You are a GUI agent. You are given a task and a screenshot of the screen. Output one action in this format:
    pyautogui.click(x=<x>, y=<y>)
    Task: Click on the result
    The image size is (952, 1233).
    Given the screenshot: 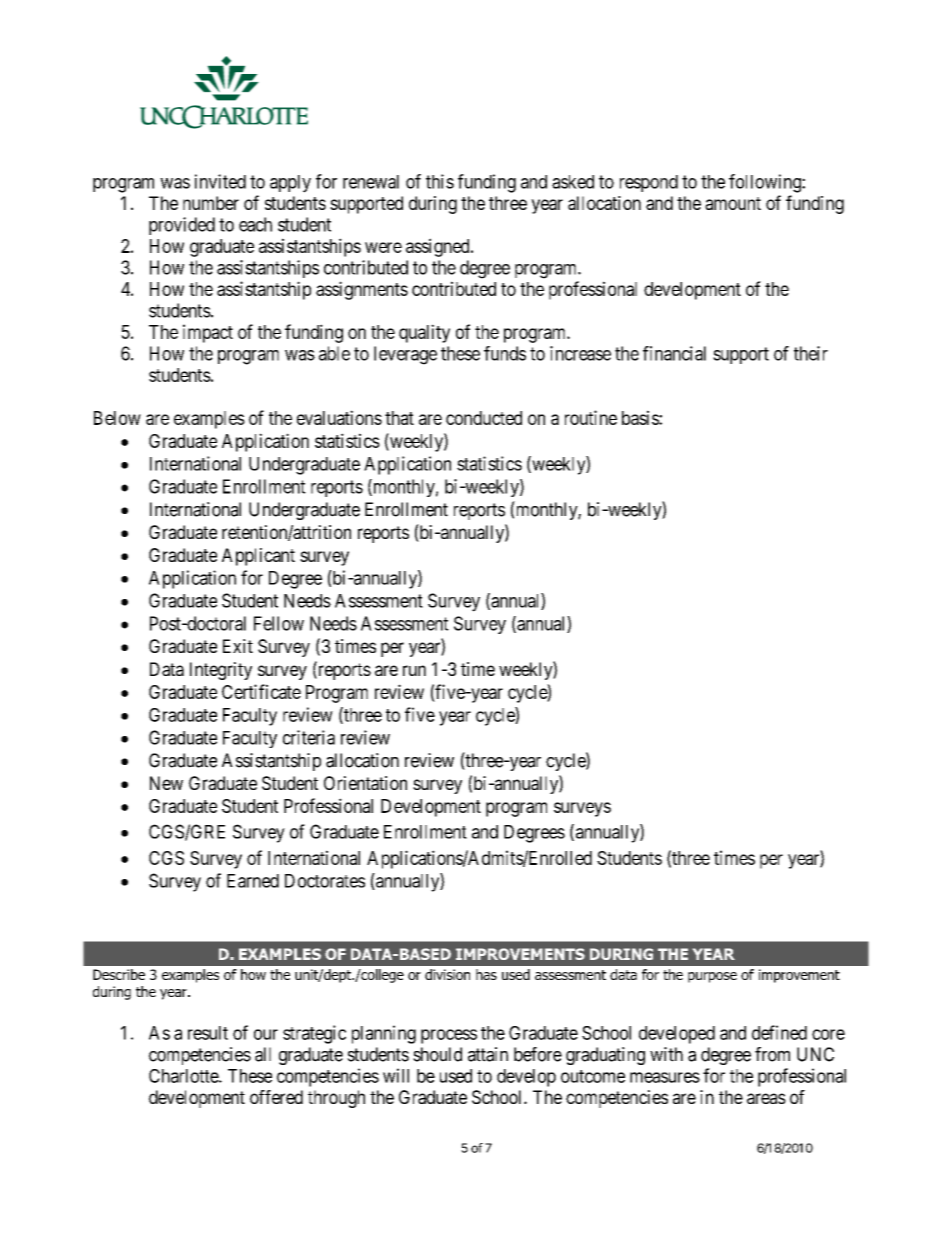 What is the action you would take?
    pyautogui.click(x=208, y=1033)
